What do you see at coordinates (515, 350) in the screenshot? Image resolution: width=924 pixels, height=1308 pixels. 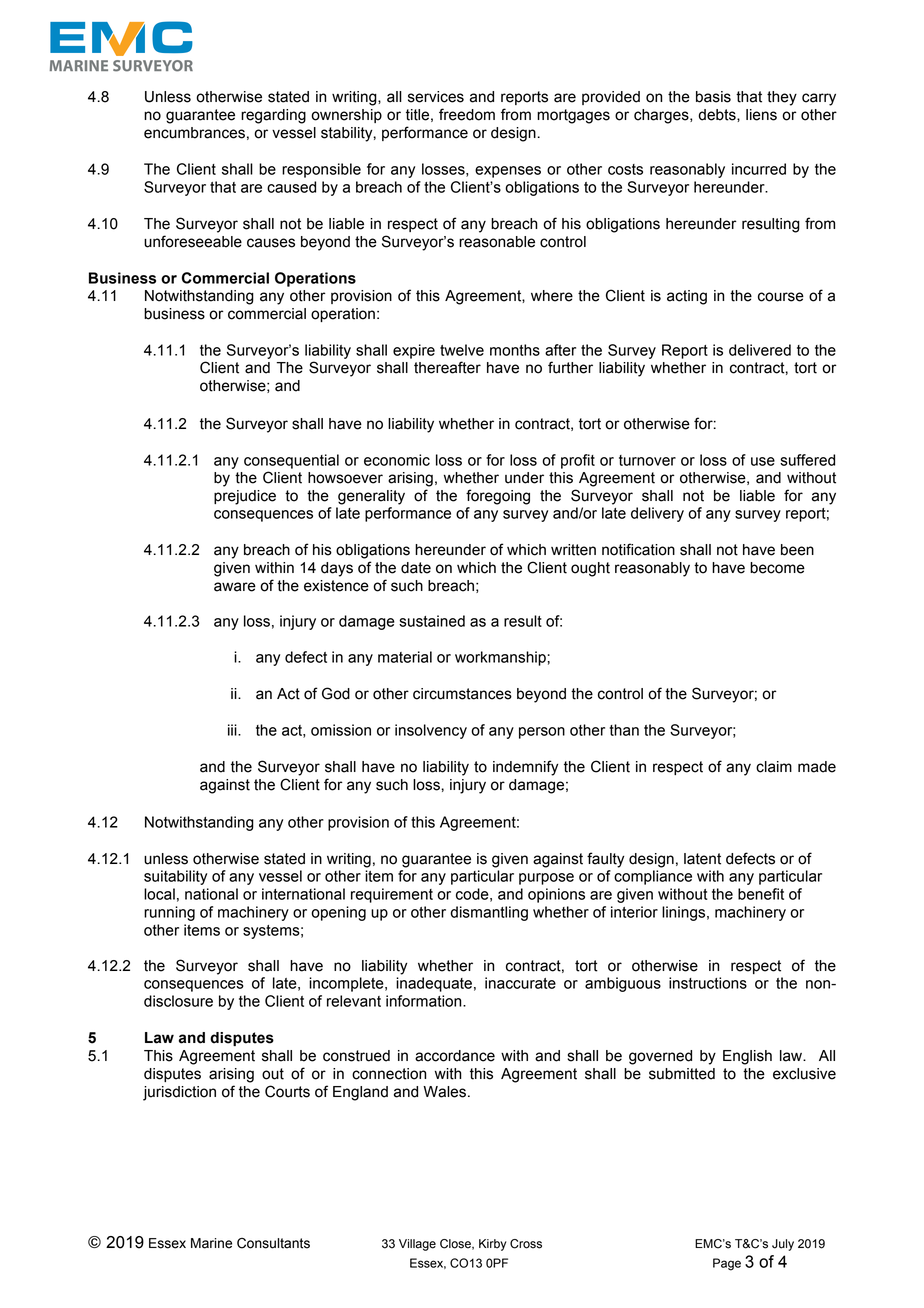 I see `months` at bounding box center [515, 350].
